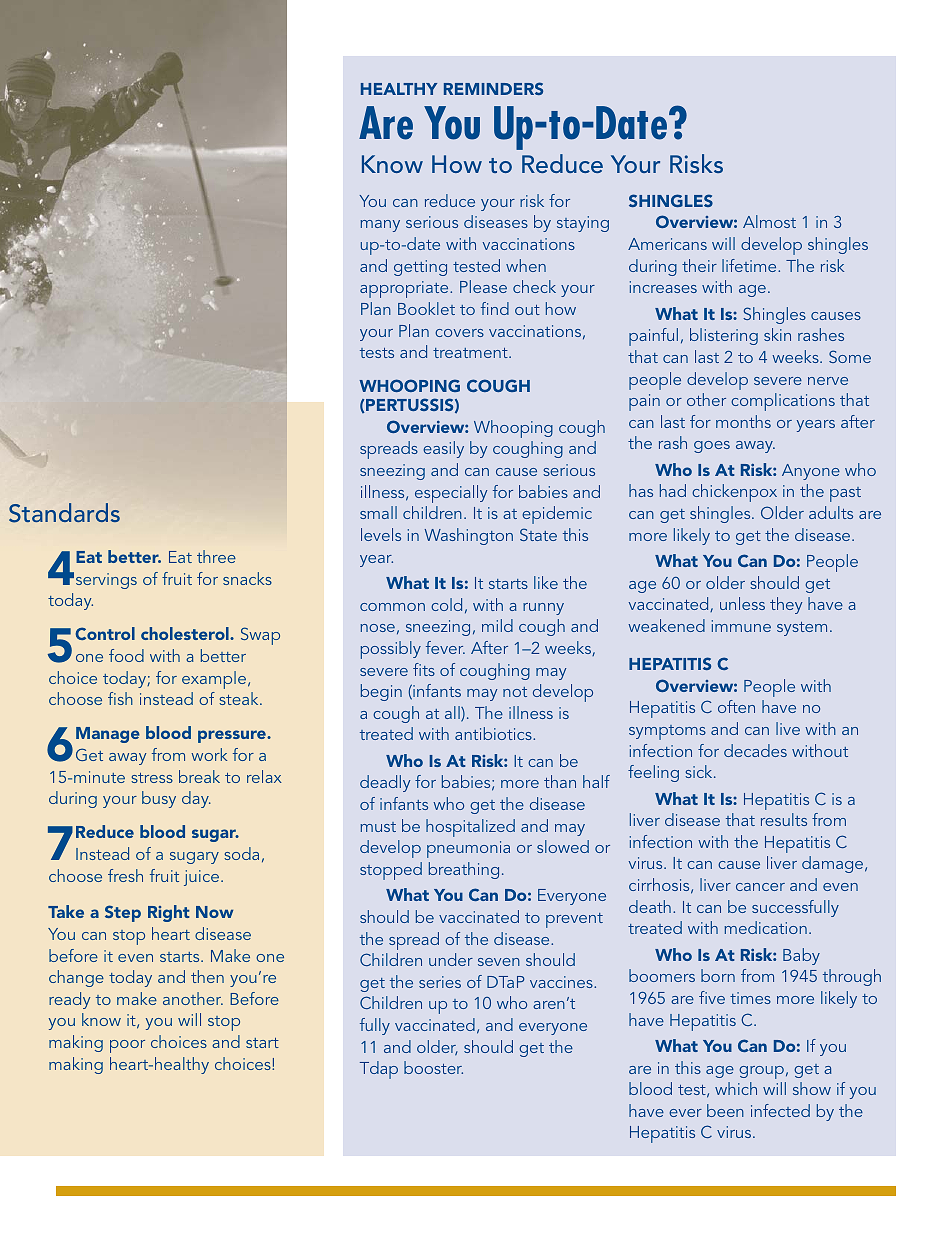  What do you see at coordinates (380, 226) in the screenshot?
I see `many` at bounding box center [380, 226].
